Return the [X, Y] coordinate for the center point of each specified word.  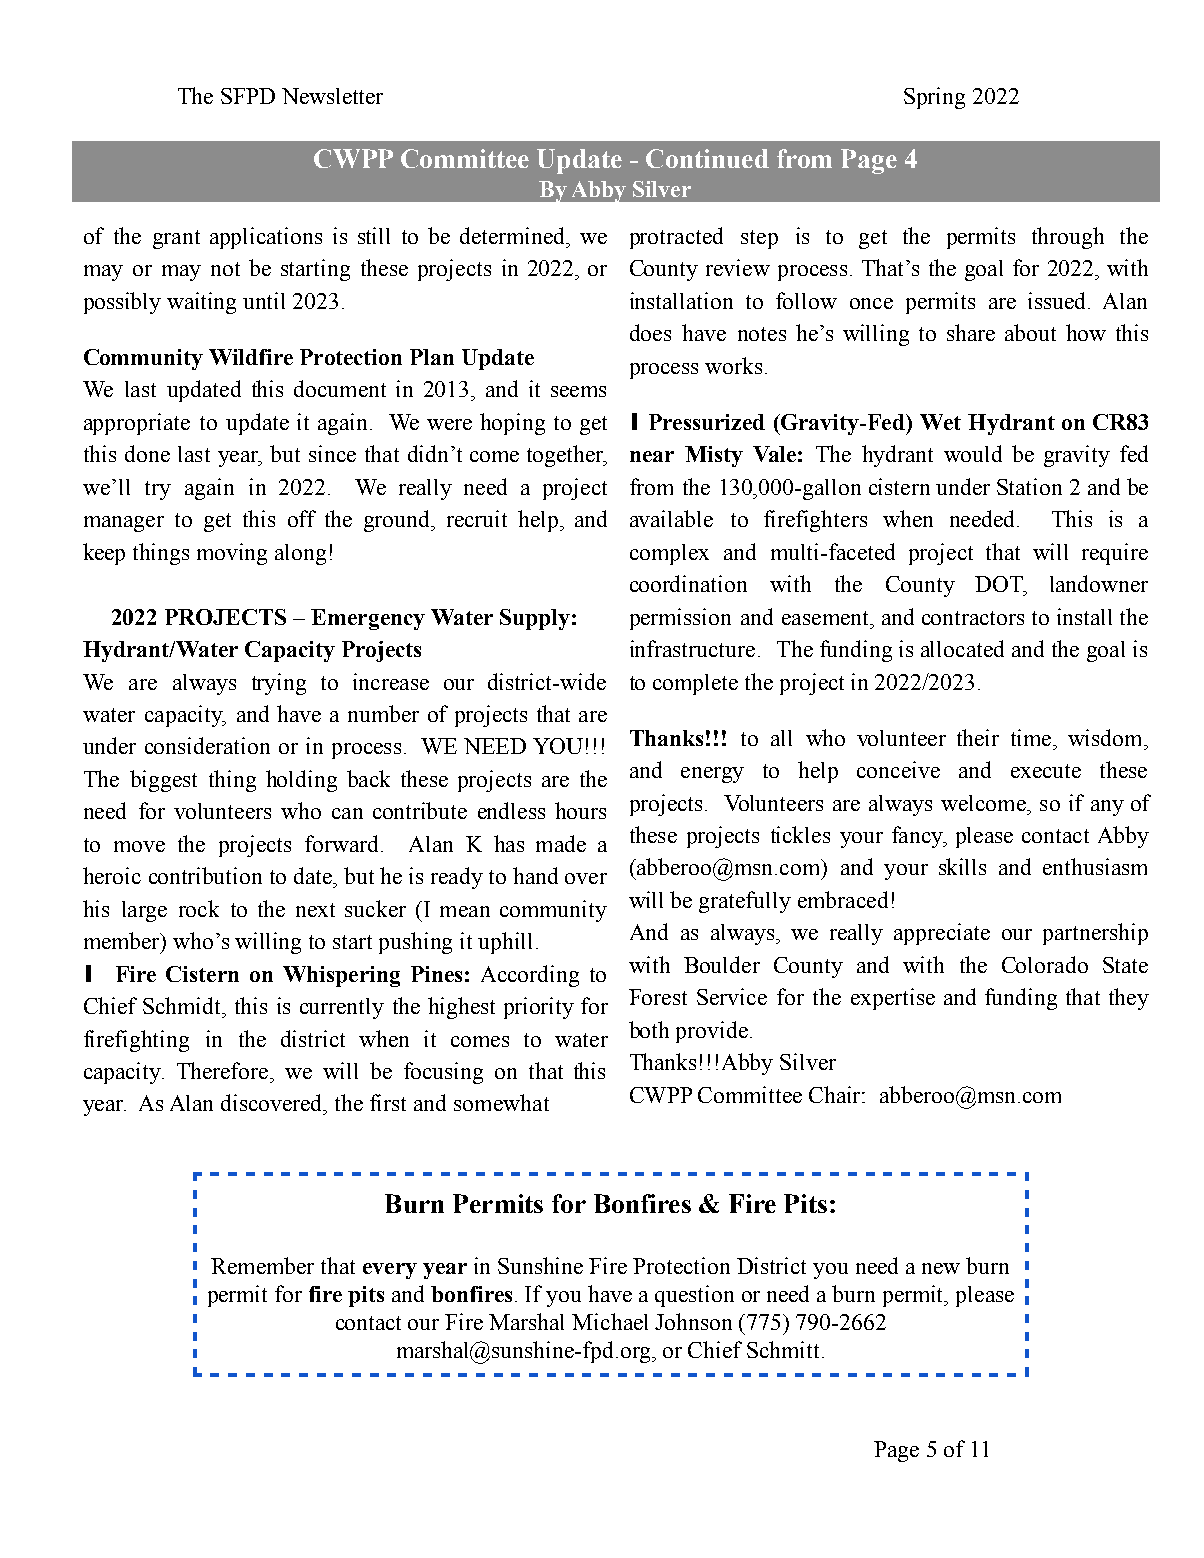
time [1031, 737]
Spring [934, 98]
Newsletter [332, 96]
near [652, 456]
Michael [610, 1321]
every [390, 1271]
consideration [207, 745]
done [147, 453]
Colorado [1045, 964]
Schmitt [785, 1349]
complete [695, 684]
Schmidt [183, 1005]
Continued [707, 158]
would [973, 453]
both [649, 1029]
